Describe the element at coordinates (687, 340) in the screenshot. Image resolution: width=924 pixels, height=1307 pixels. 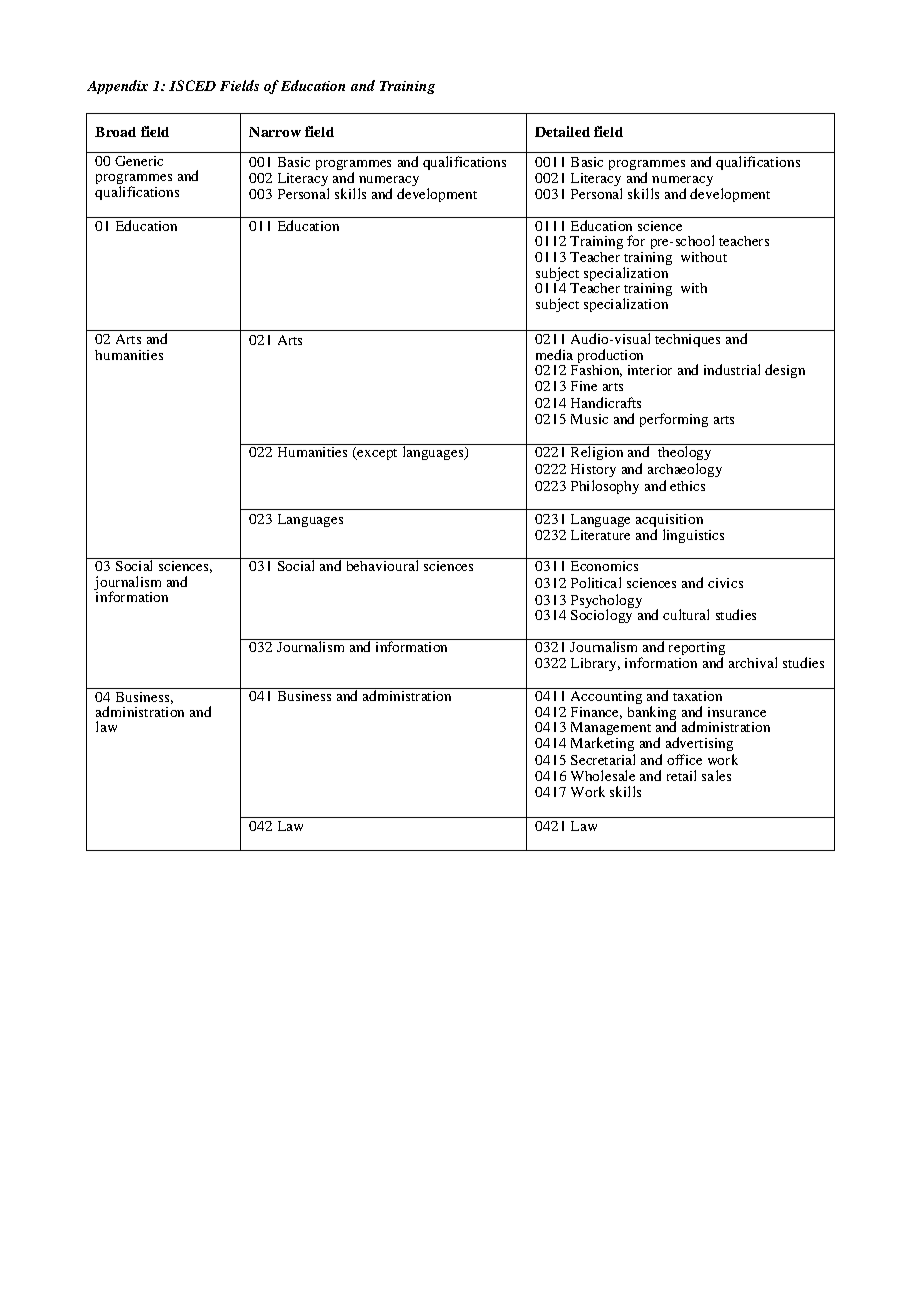
I see `techniques` at that location.
